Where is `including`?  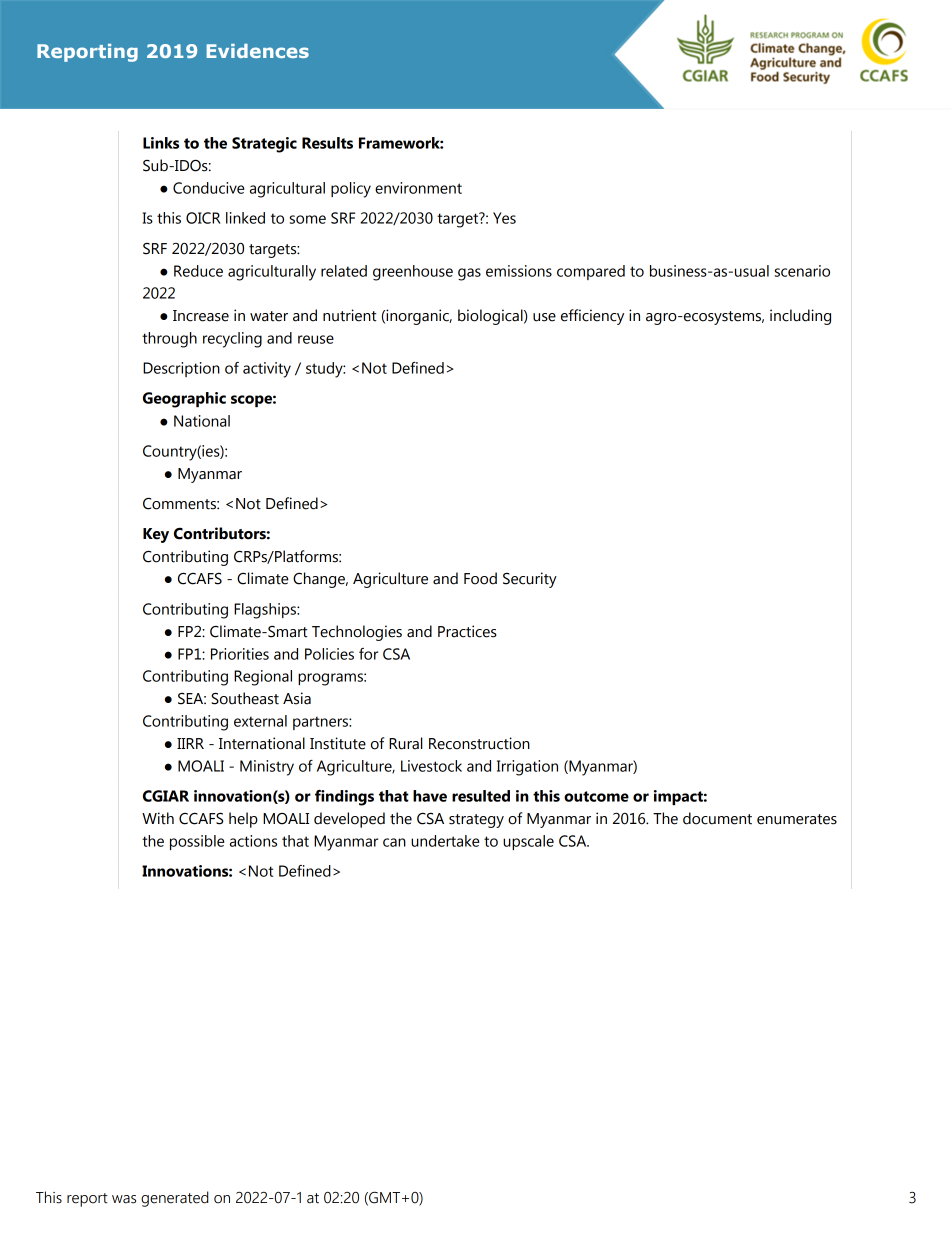 including is located at coordinates (800, 317).
